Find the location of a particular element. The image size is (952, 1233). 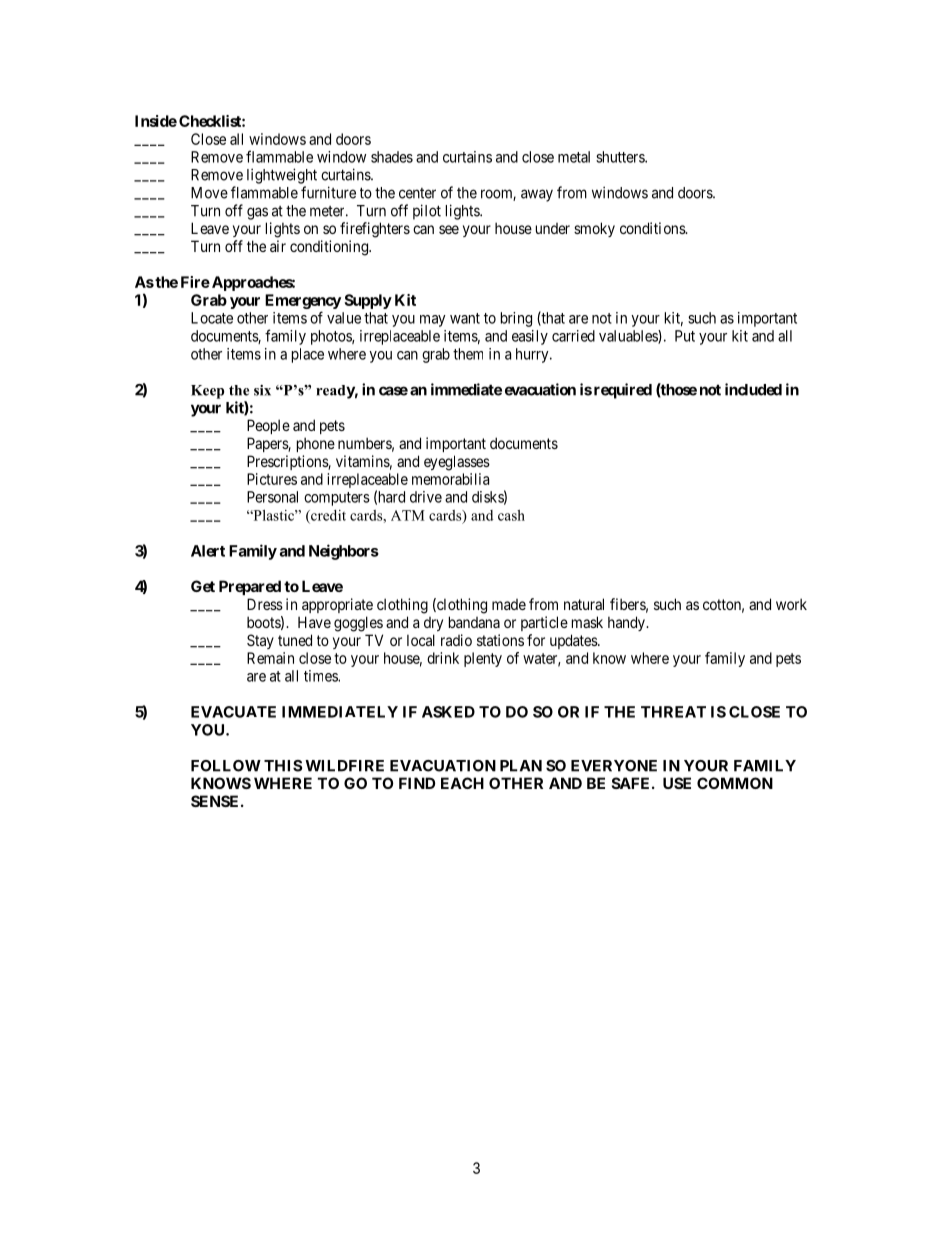

lightweight is located at coordinates (282, 176).
